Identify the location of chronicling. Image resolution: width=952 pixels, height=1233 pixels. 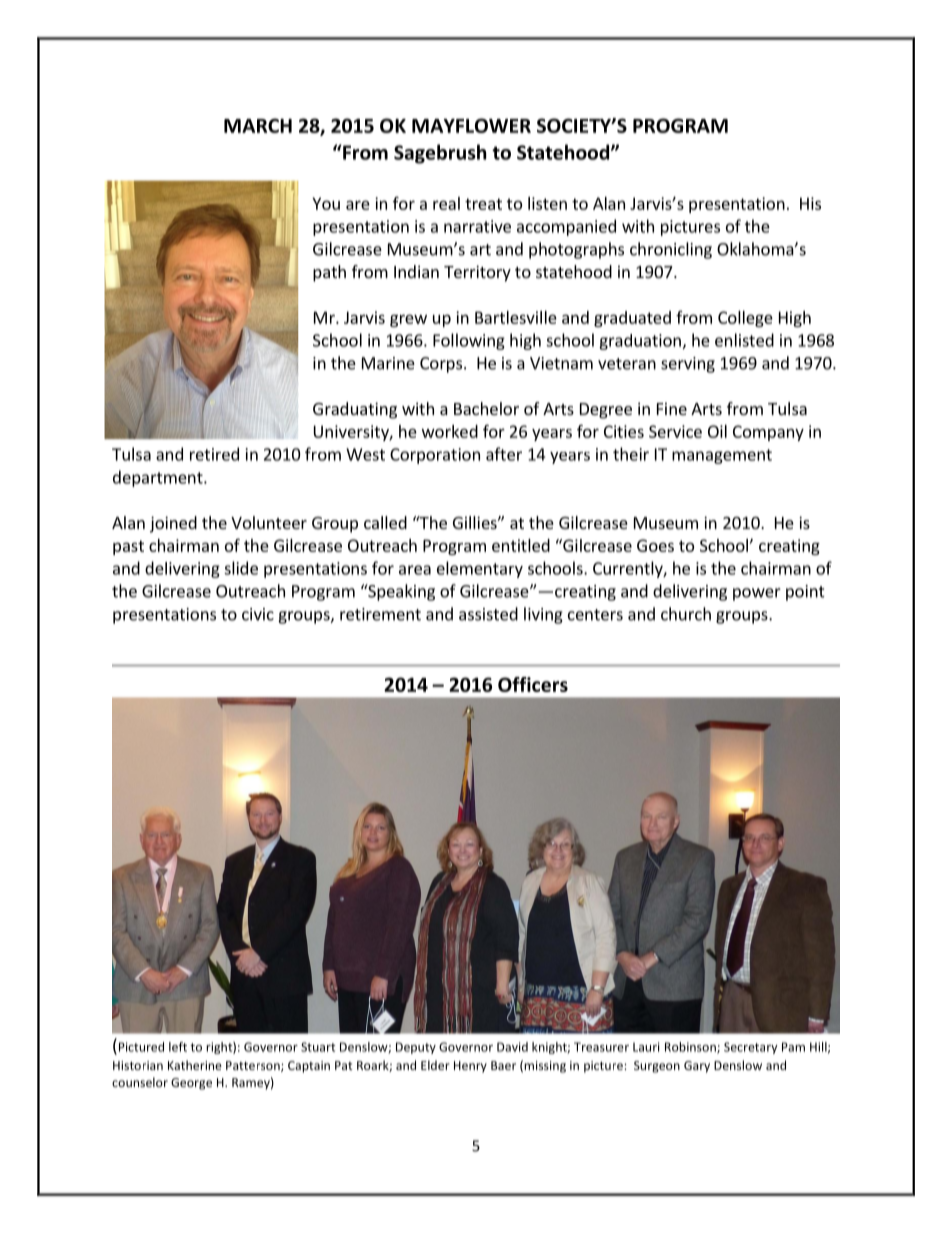
(671, 250).
